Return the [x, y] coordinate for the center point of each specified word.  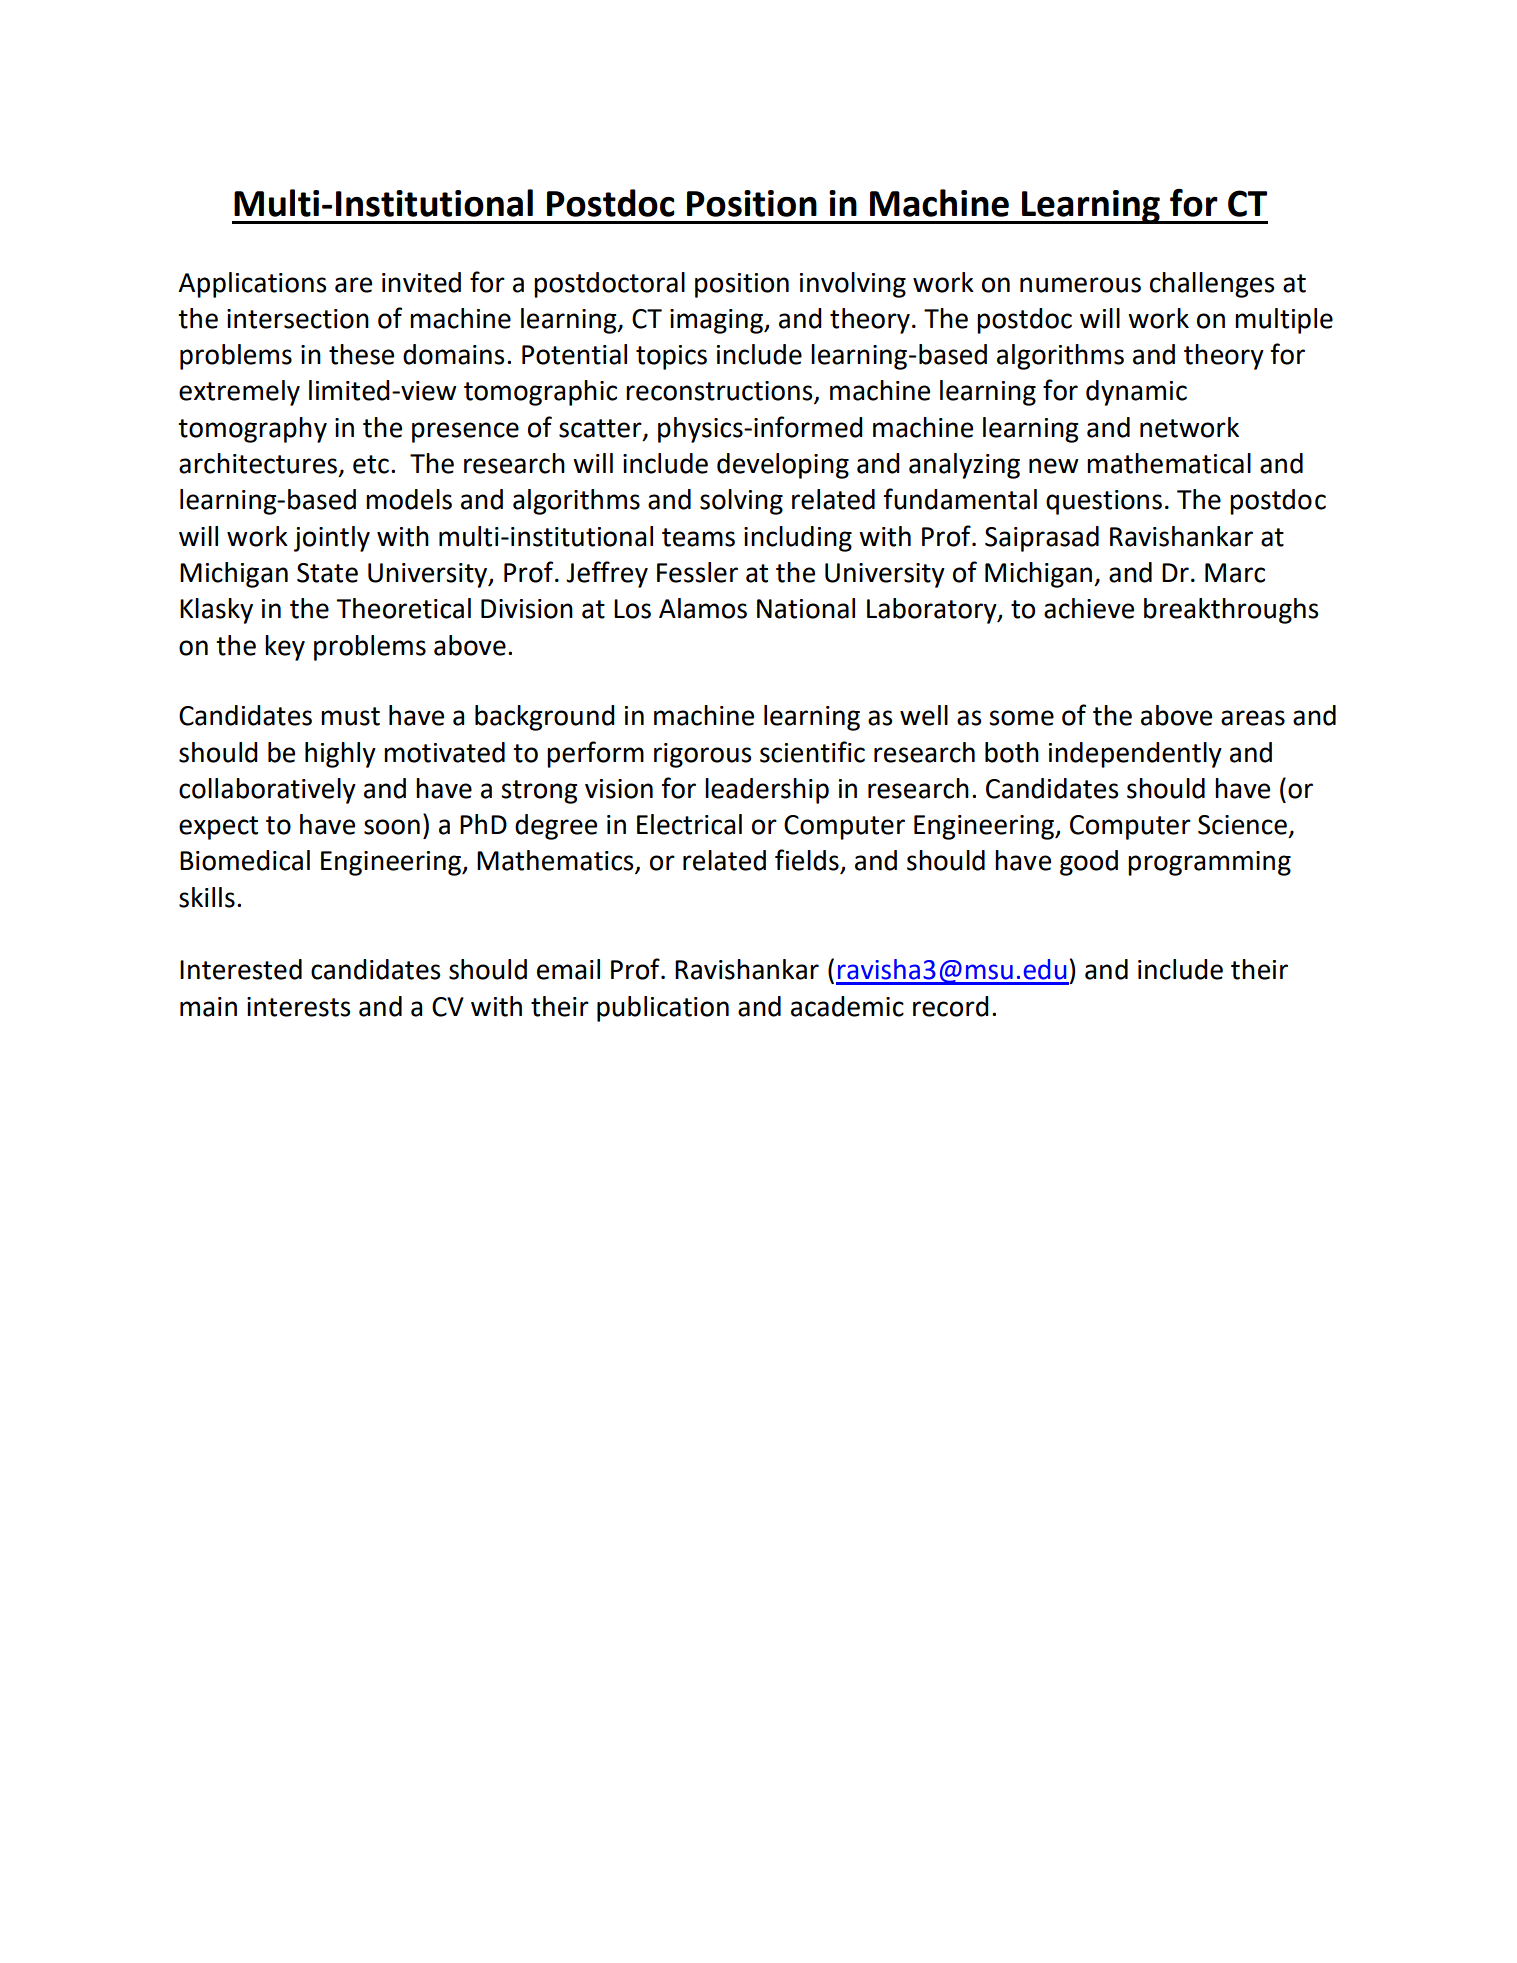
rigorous [702, 755]
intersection [298, 319]
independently [1135, 755]
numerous [1080, 285]
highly [340, 755]
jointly [332, 539]
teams [698, 537]
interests [298, 1007]
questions [1104, 502]
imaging [718, 321]
